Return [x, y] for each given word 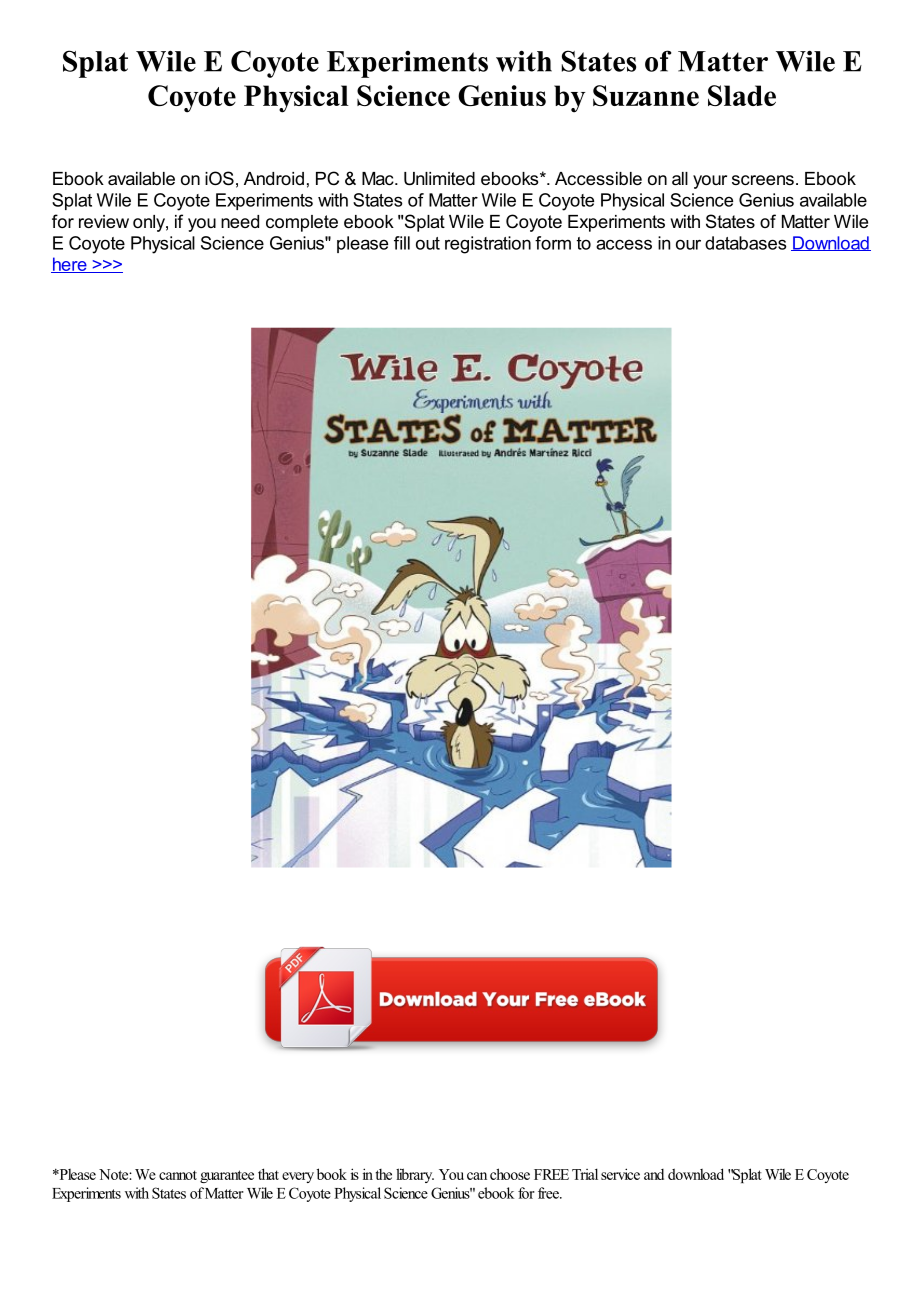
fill [402, 243]
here [70, 265]
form [553, 243]
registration [488, 245]
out [428, 243]
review [104, 221]
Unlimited [439, 179]
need [240, 221]
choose [510, 1174]
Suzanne [646, 95]
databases [746, 243]
